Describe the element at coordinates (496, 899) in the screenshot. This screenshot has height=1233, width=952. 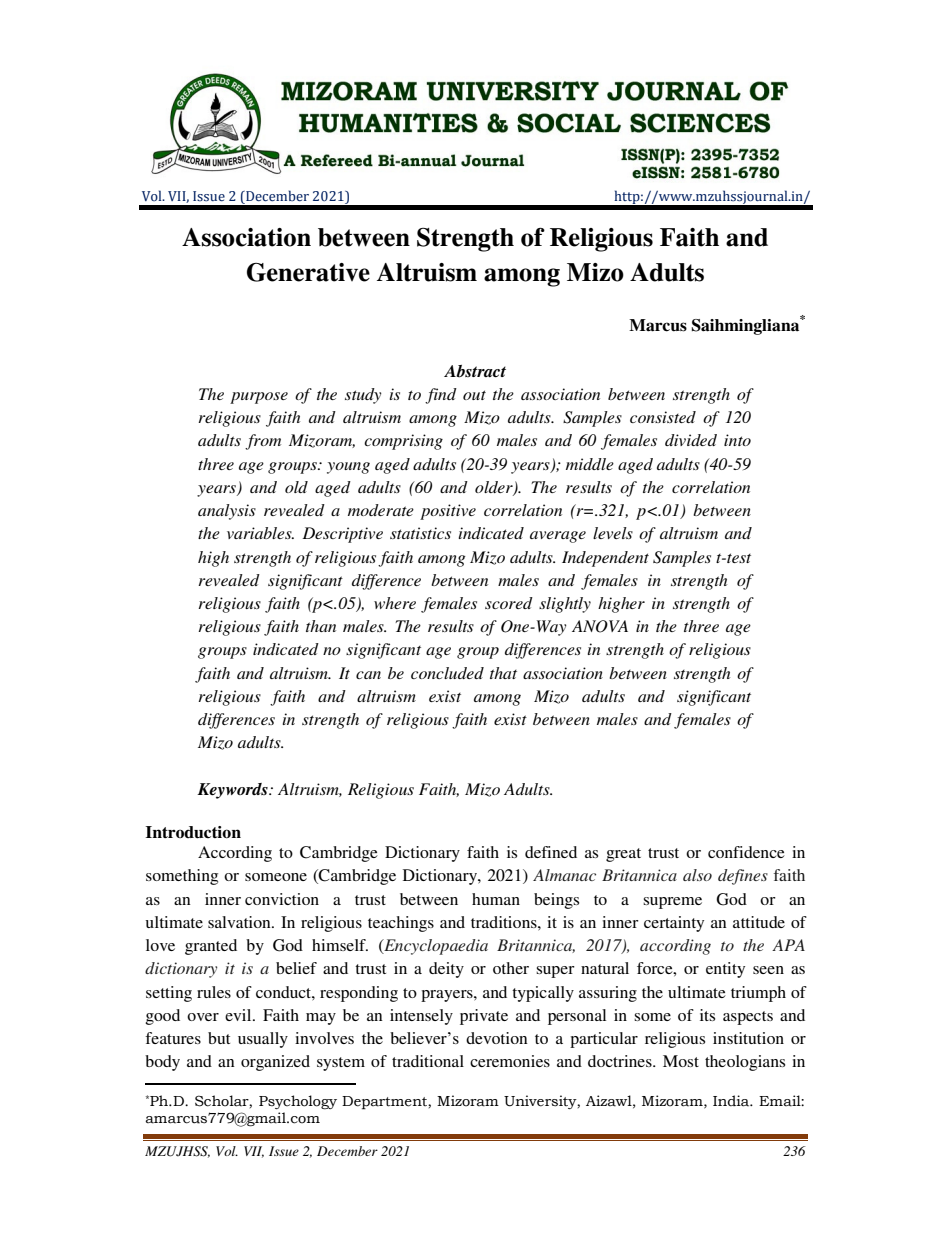
I see `human` at that location.
